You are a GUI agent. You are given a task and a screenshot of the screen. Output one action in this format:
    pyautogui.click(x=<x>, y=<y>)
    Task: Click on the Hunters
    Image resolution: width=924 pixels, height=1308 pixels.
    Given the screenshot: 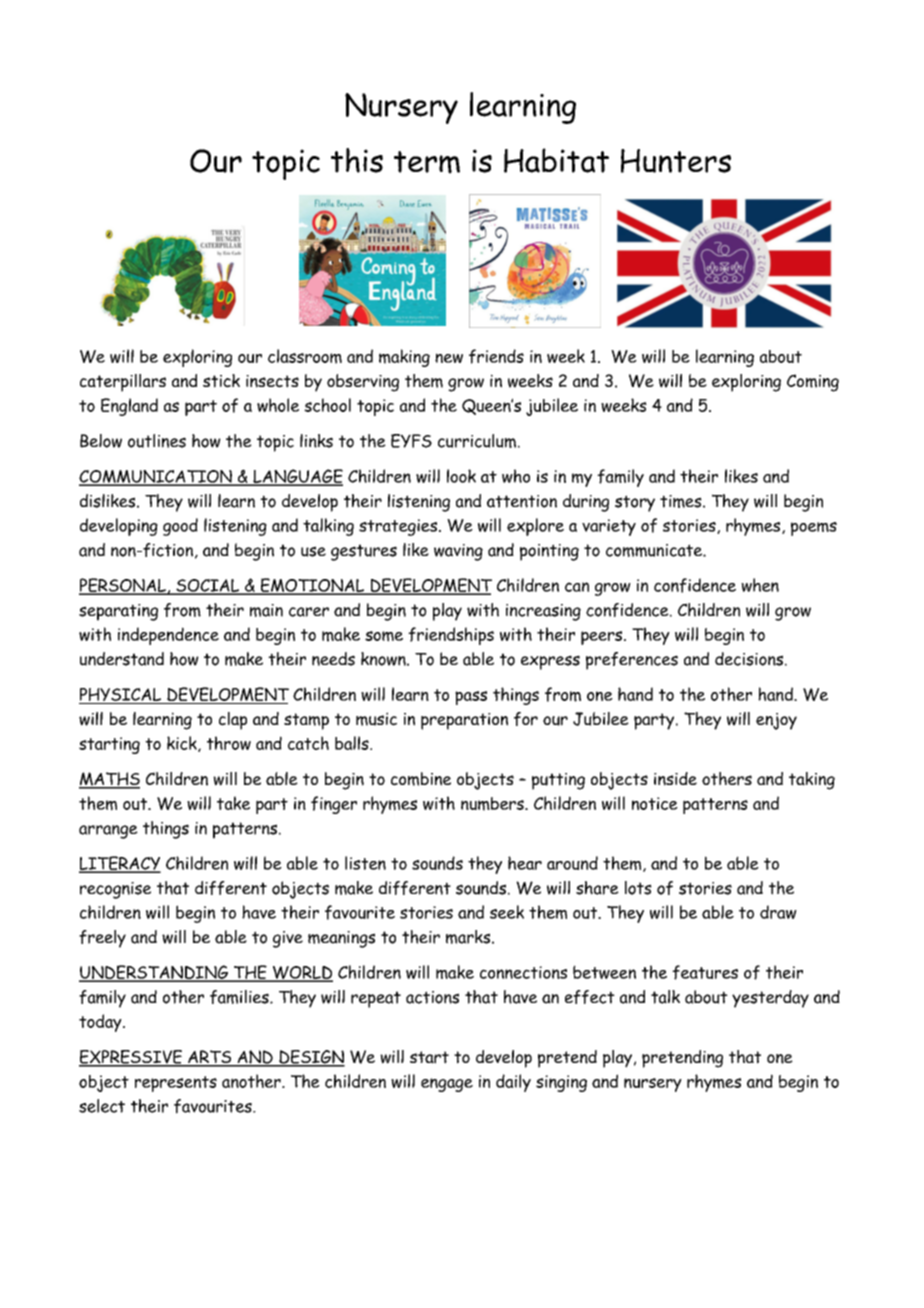 What is the action you would take?
    pyautogui.click(x=676, y=161)
